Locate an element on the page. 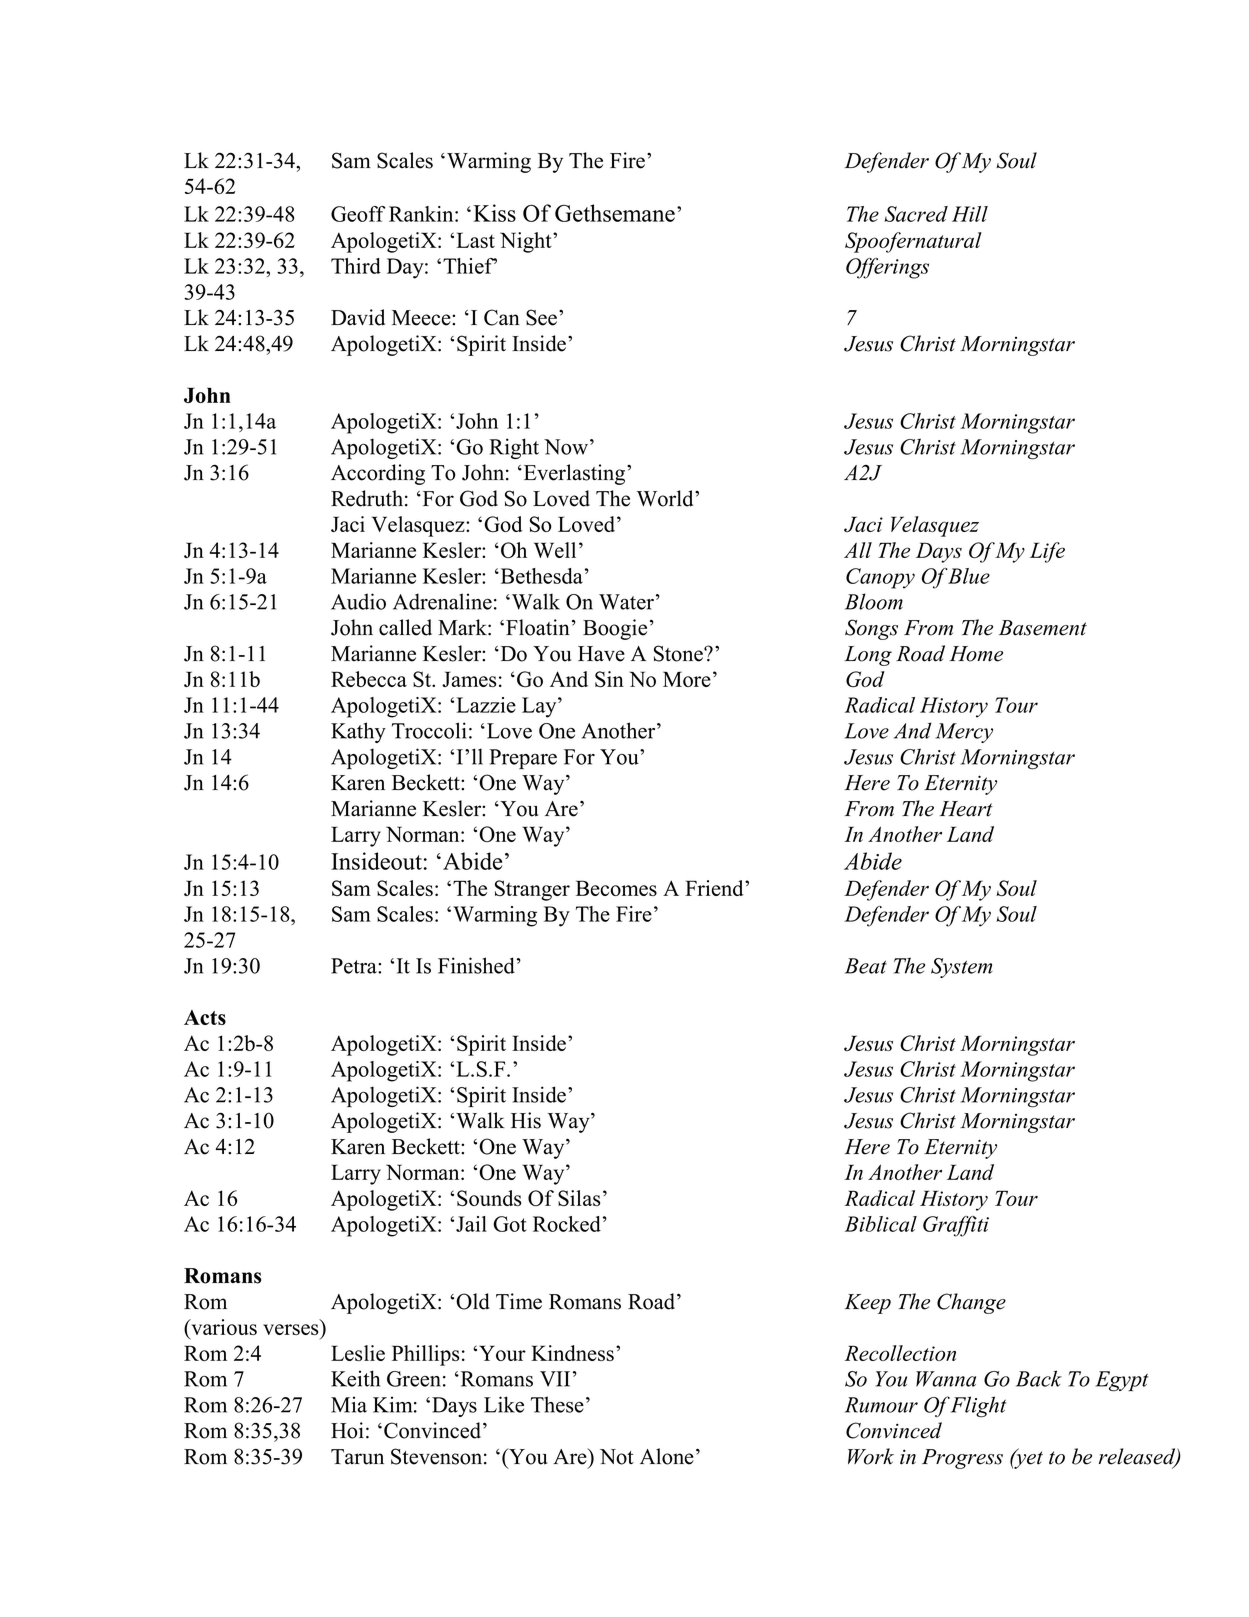  Audio is located at coordinates (358, 601).
